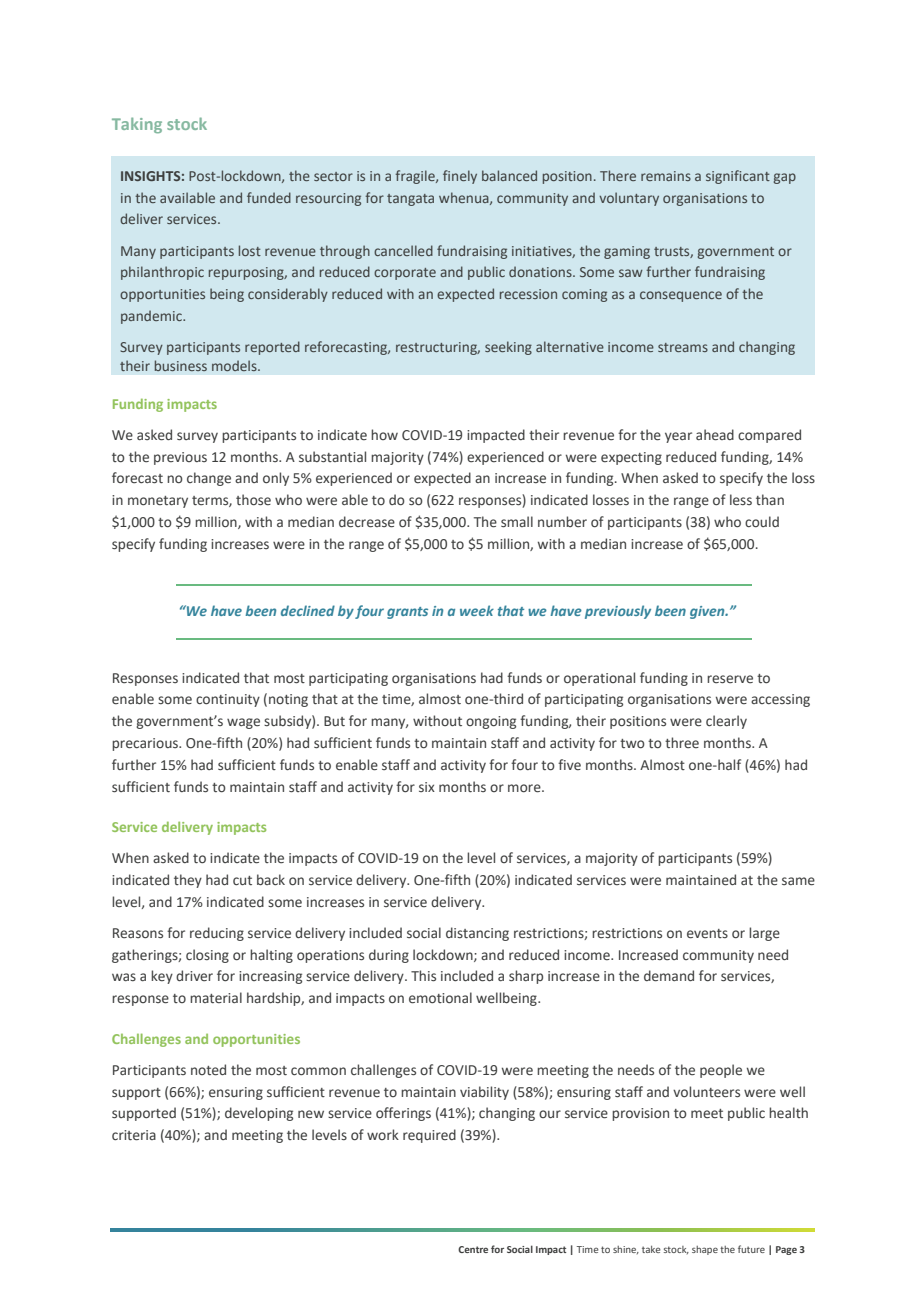 The width and height of the page is (924, 1308). Describe the element at coordinates (477, 934) in the page. I see `distancing` at that location.
